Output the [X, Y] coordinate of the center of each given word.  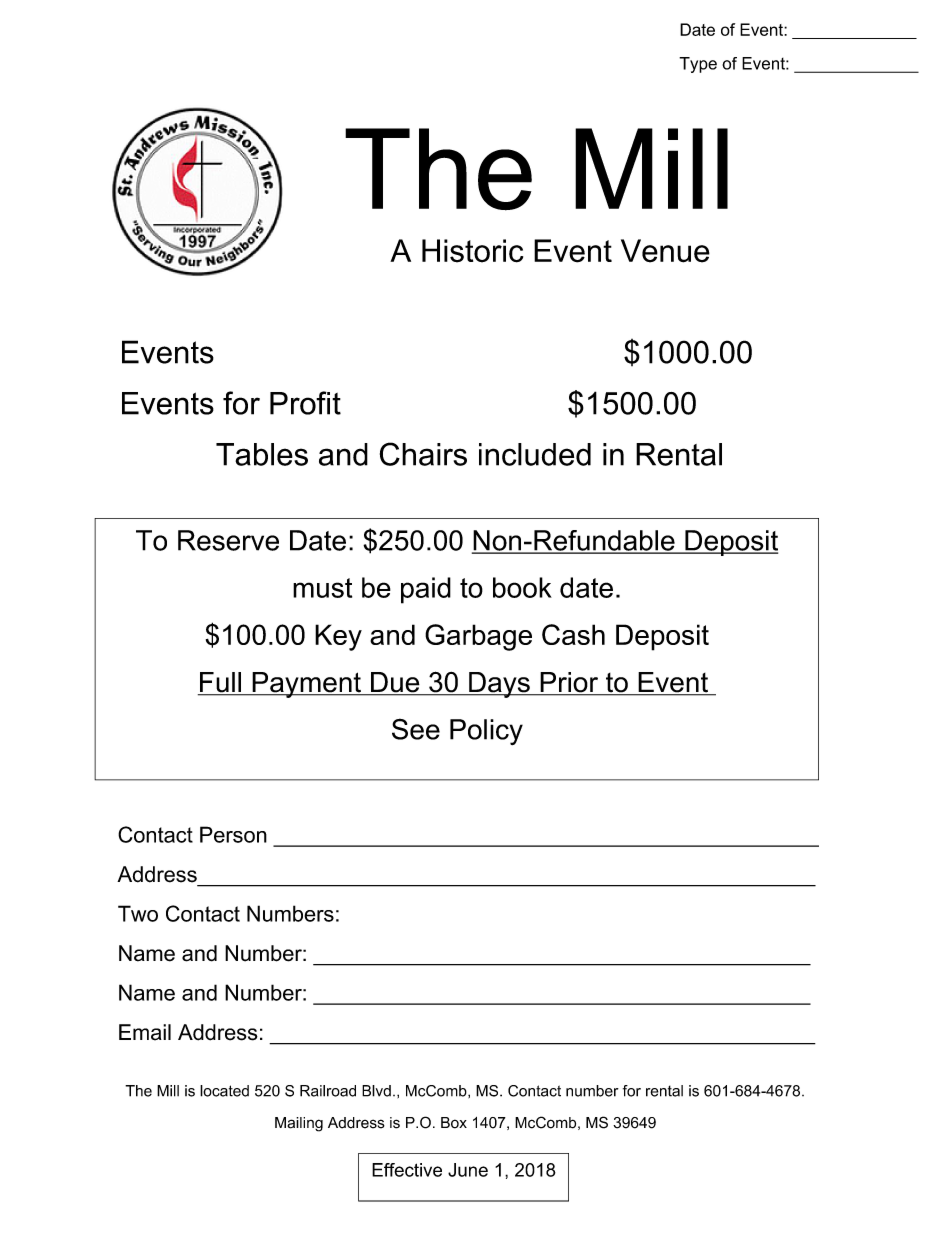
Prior [569, 683]
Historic [472, 251]
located [224, 1091]
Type [698, 65]
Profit [305, 403]
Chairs [423, 454]
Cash [573, 634]
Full [220, 683]
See [416, 729]
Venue [665, 251]
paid [426, 590]
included [535, 454]
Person [233, 834]
